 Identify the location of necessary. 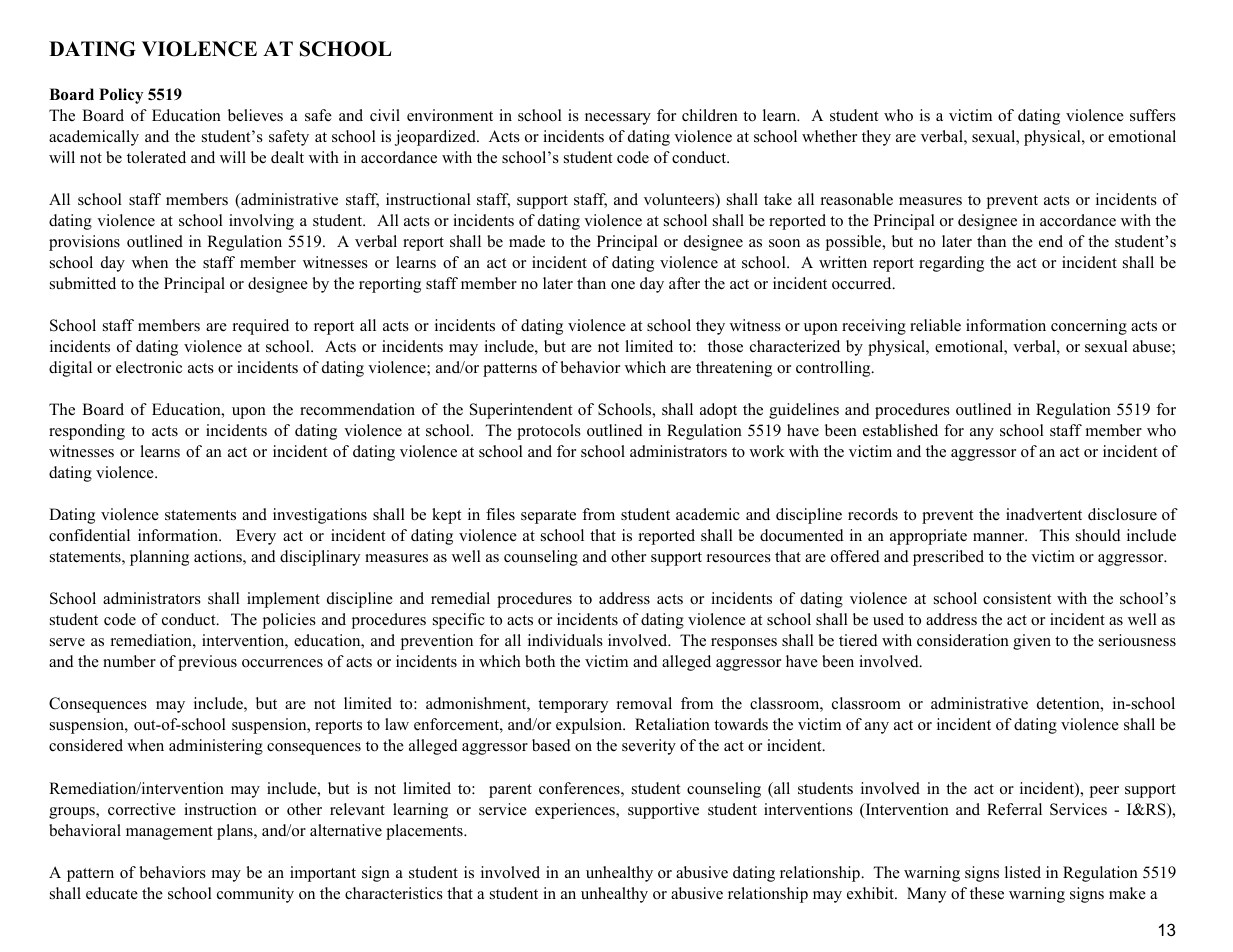
(618, 119).
